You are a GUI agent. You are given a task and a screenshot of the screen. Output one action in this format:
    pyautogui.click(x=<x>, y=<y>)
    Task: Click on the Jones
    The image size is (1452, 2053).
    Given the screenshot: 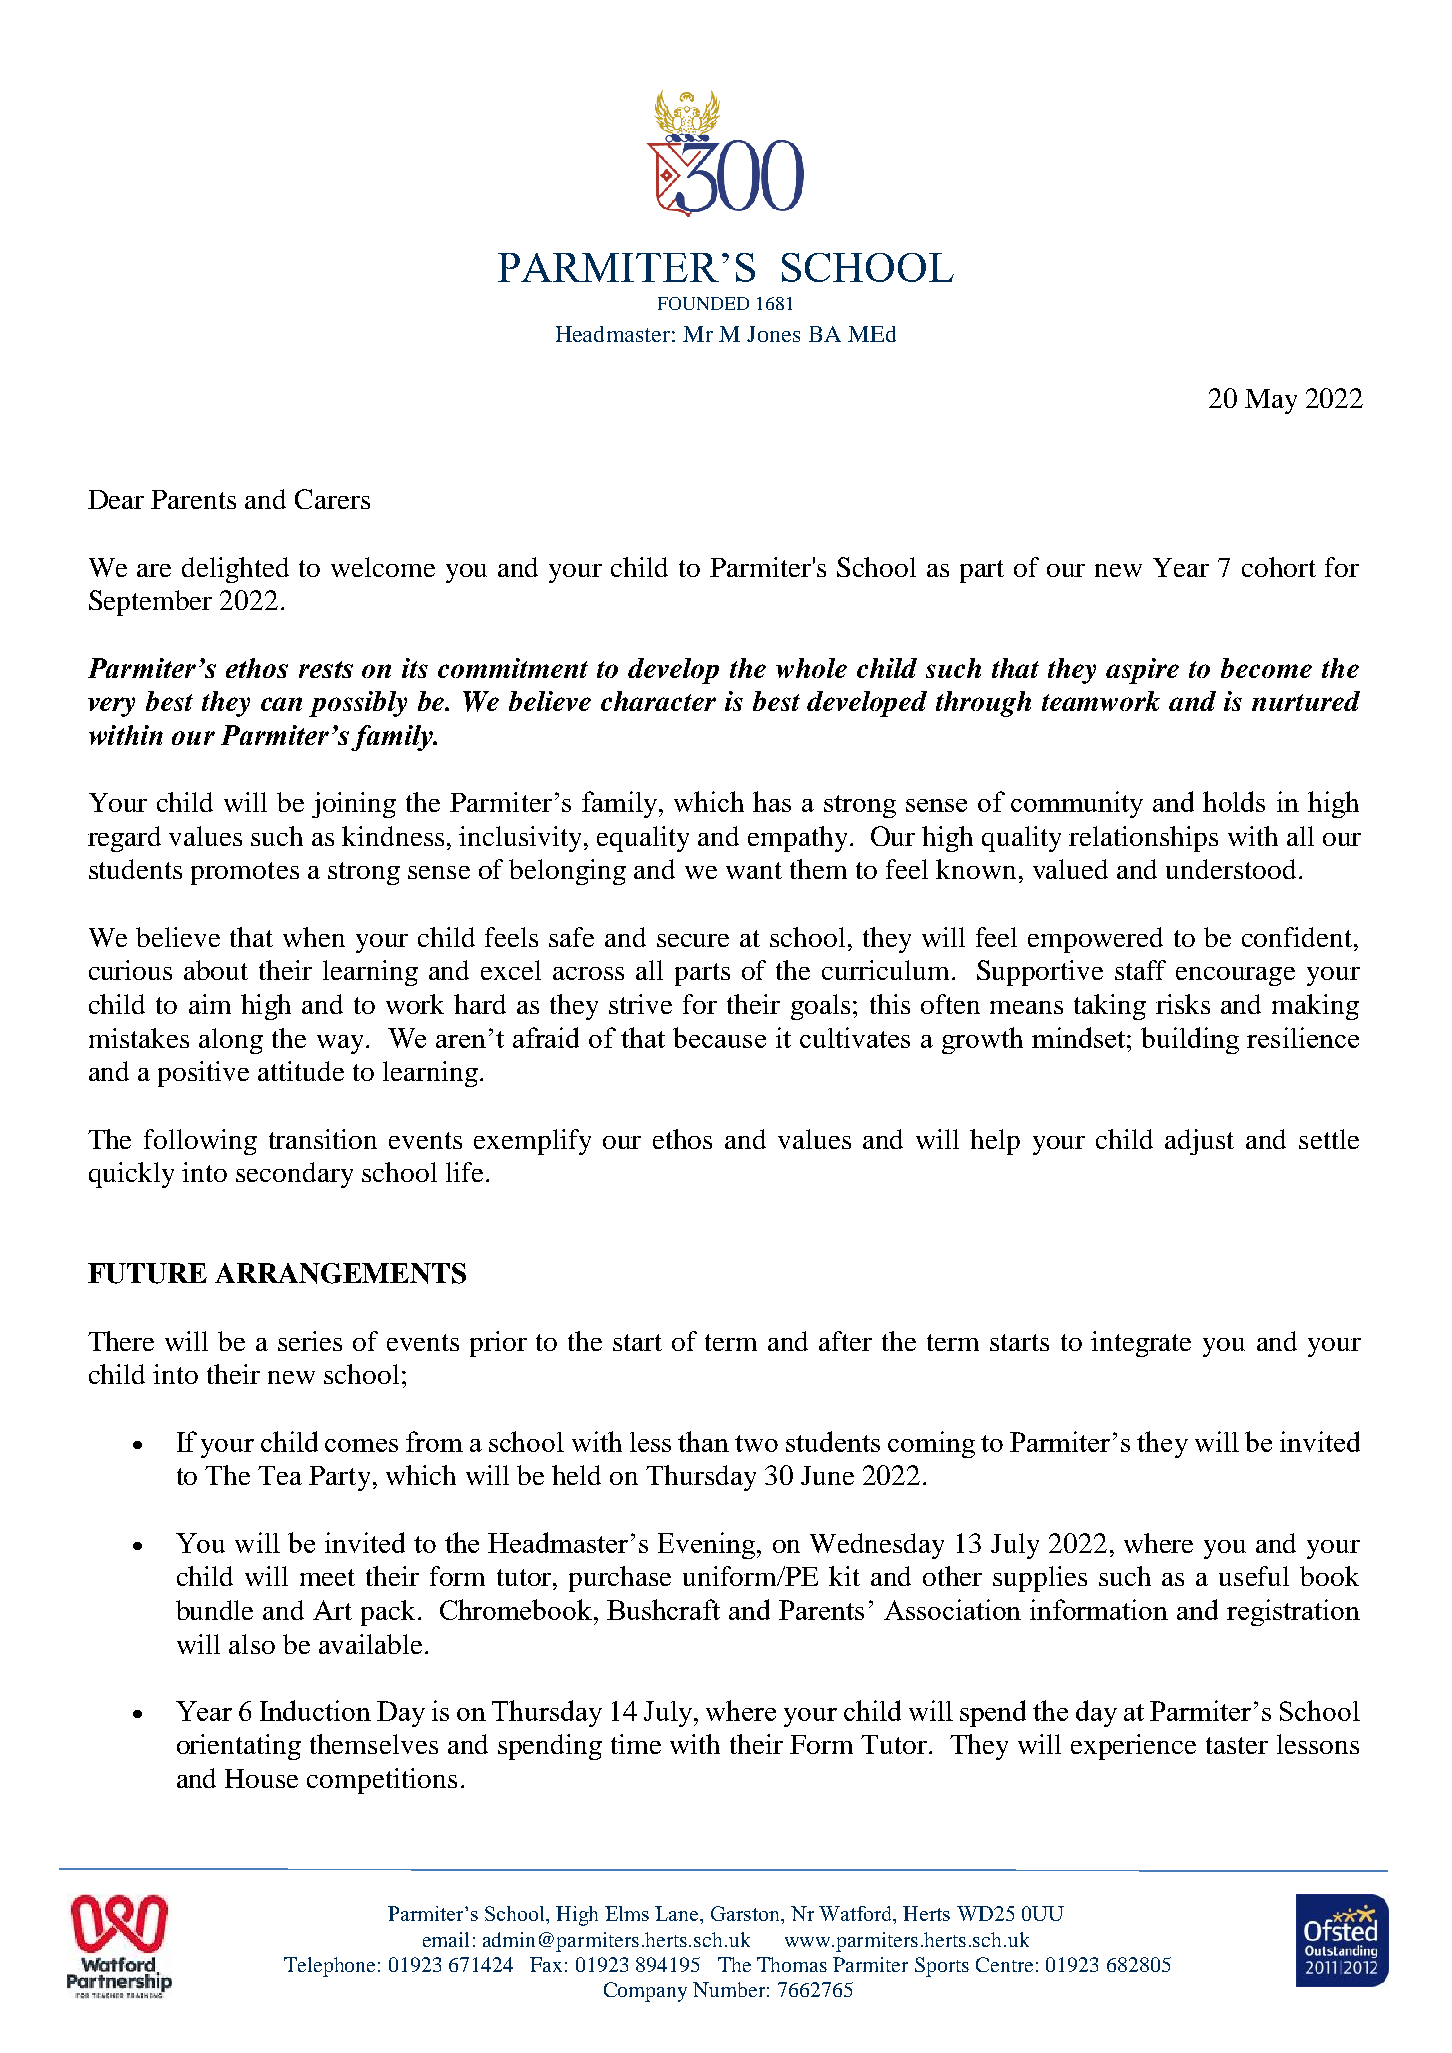 What is the action you would take?
    pyautogui.click(x=773, y=334)
